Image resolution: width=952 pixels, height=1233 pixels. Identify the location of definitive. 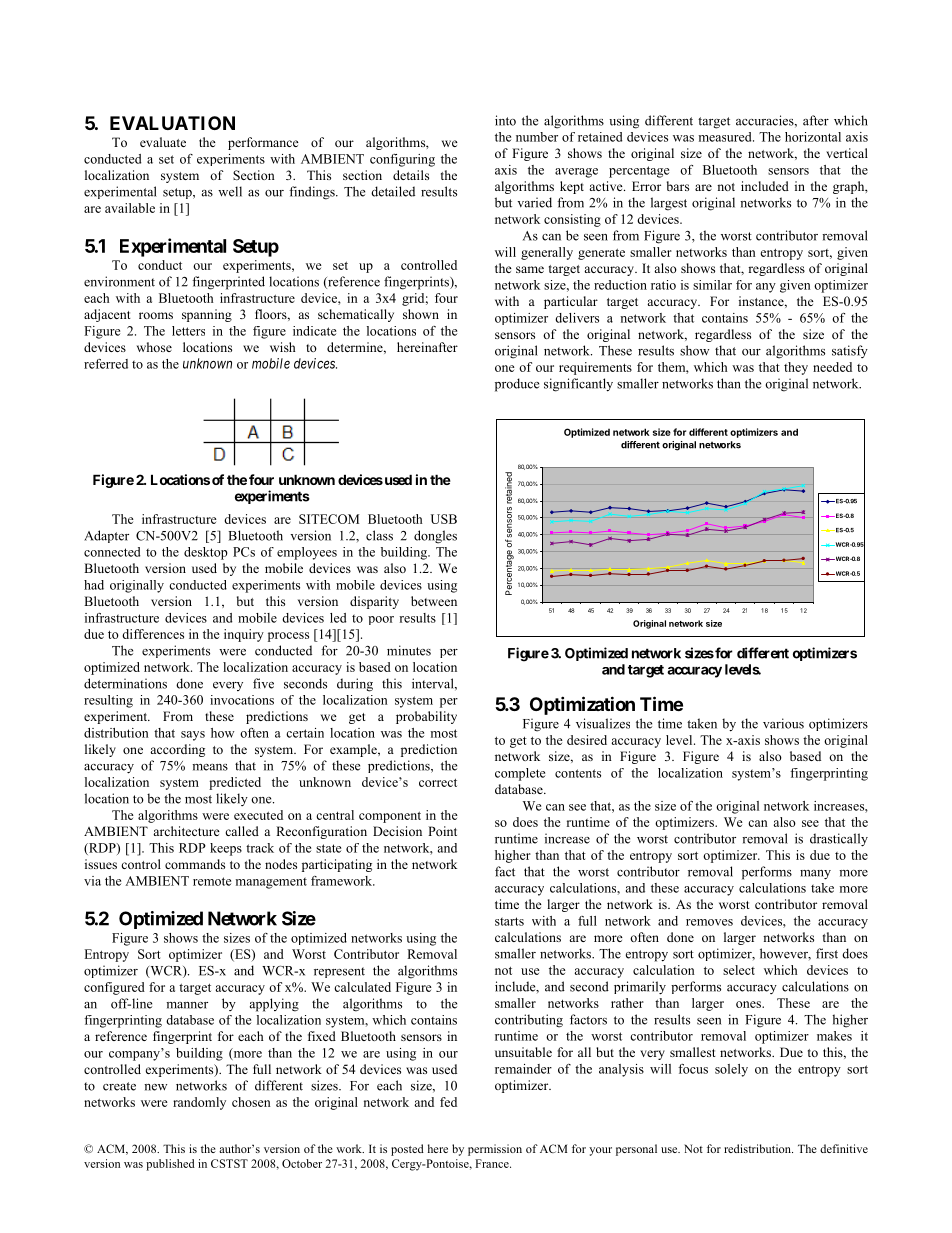
(844, 1148).
